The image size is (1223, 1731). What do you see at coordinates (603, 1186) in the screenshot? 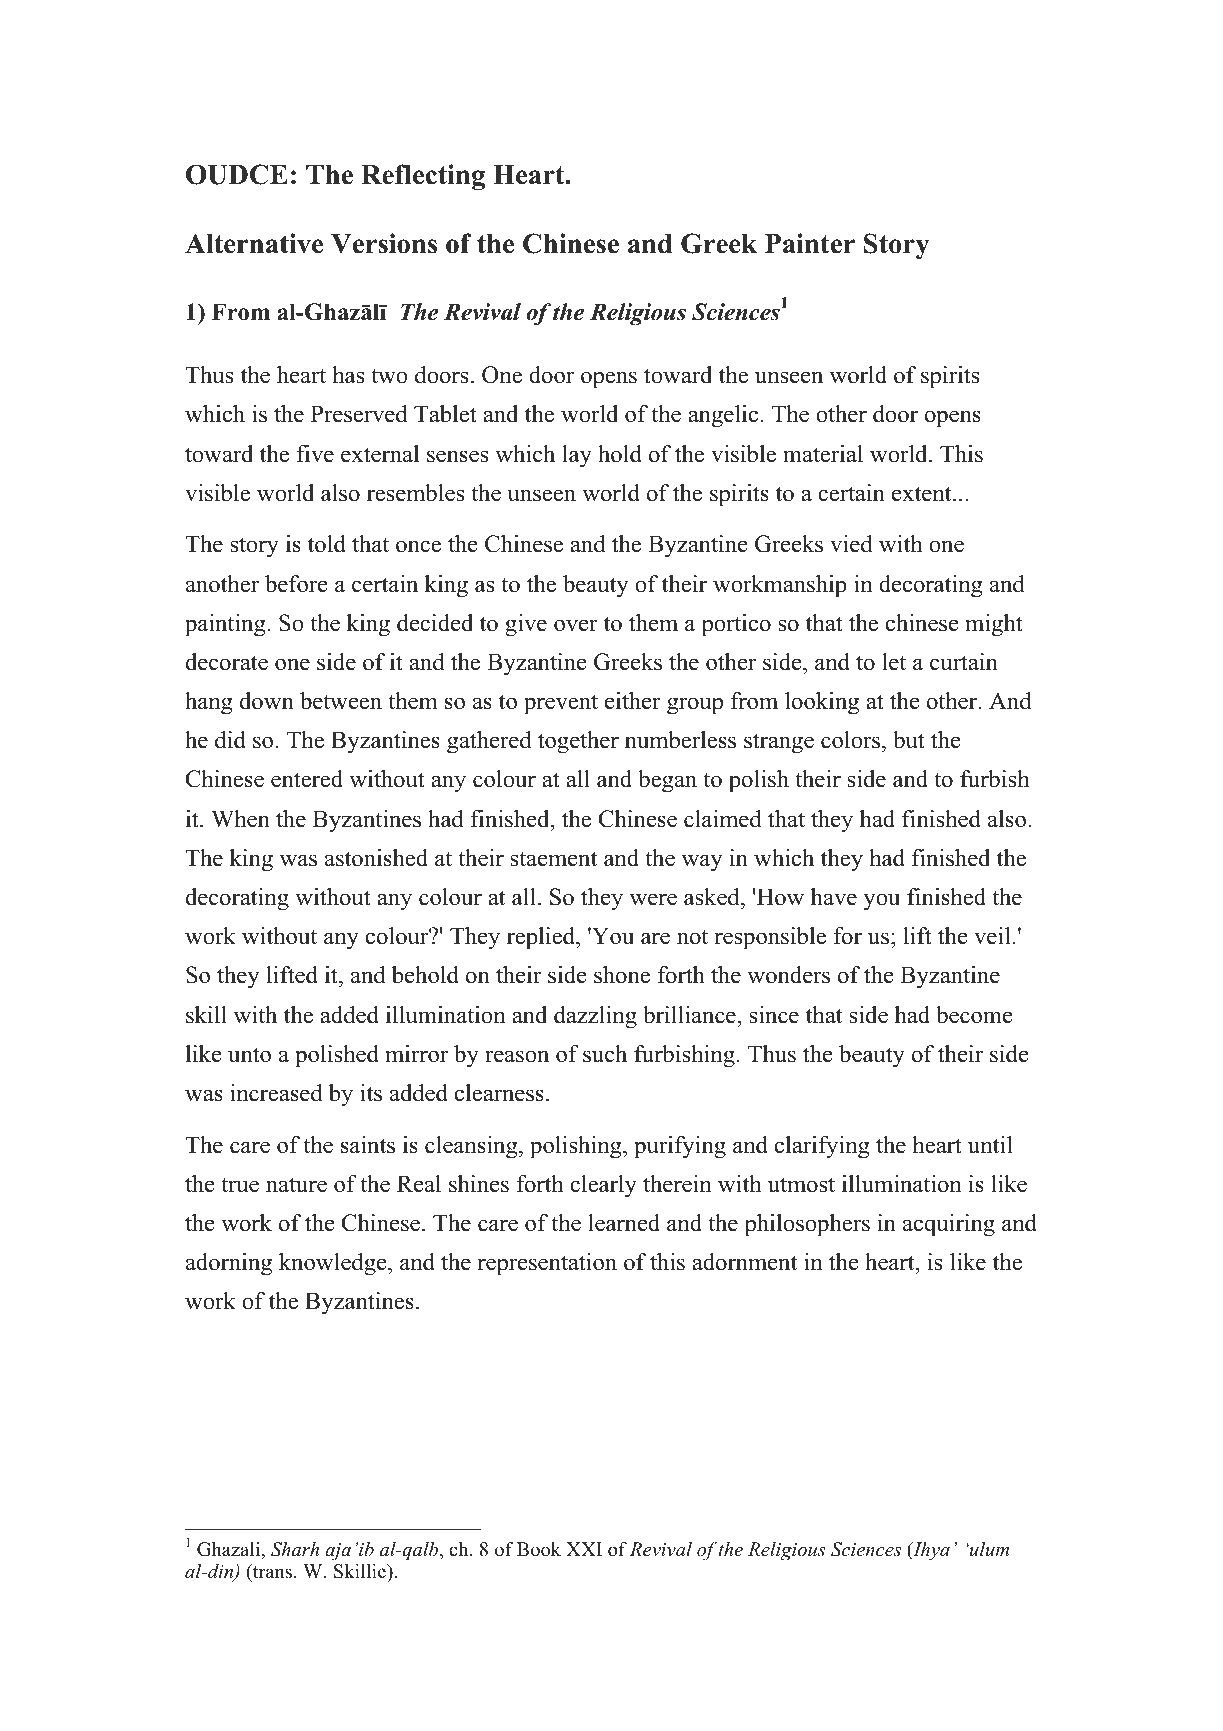
I see `clearly` at bounding box center [603, 1186].
